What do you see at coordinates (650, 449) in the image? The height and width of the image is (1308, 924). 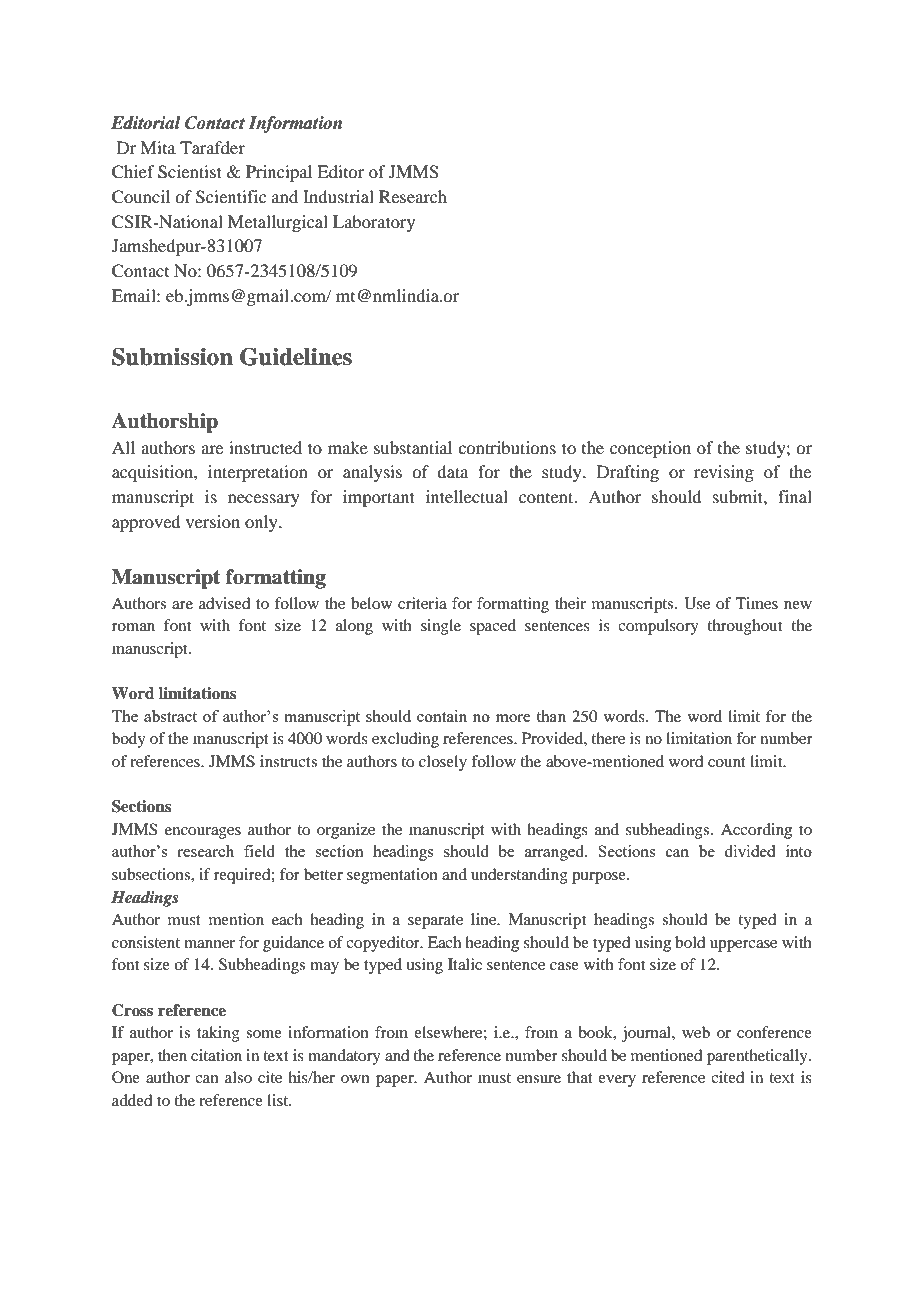 I see `conception` at bounding box center [650, 449].
